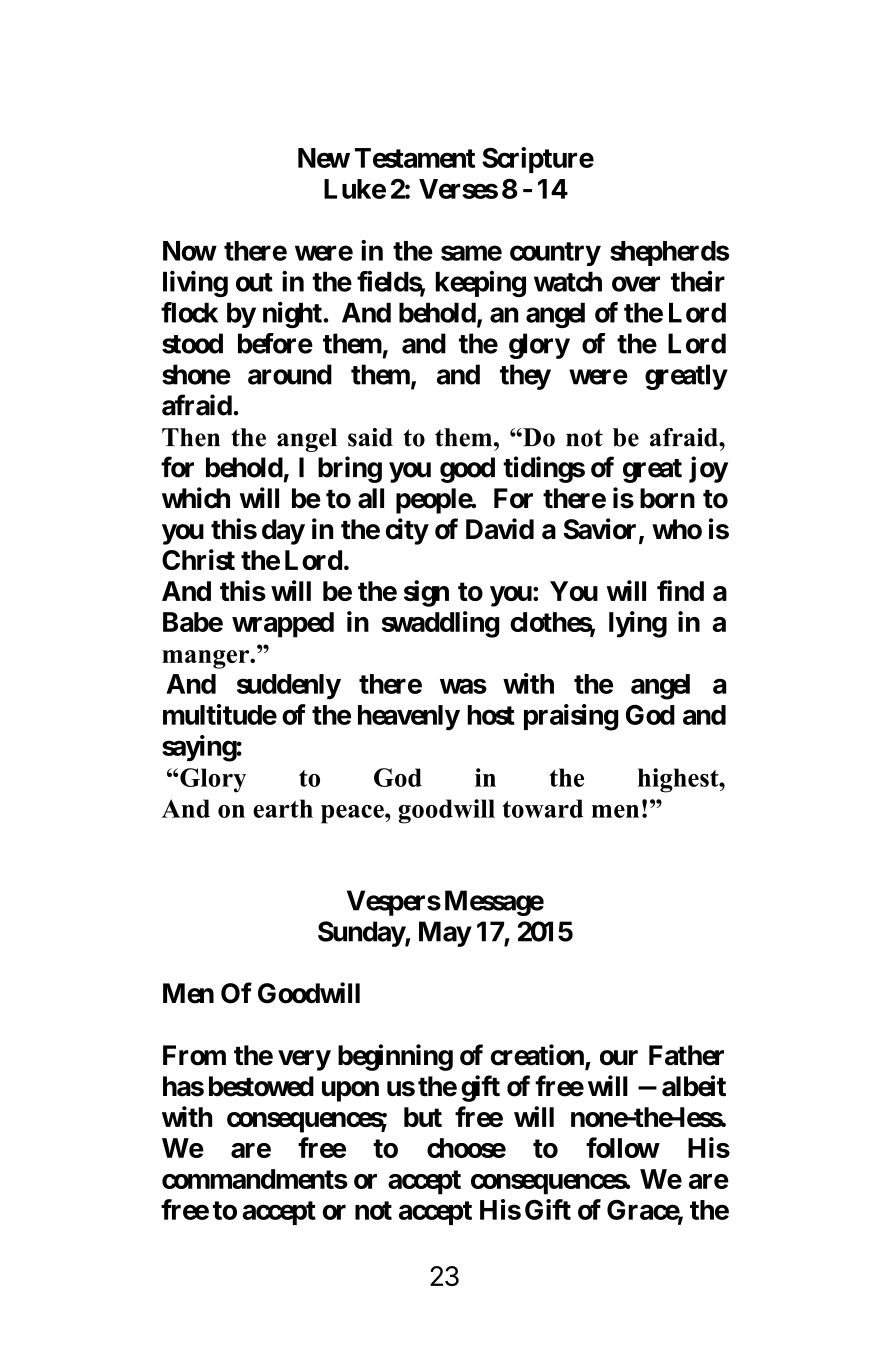 The width and height of the document is (887, 1372). I want to click on over, so click(636, 284).
